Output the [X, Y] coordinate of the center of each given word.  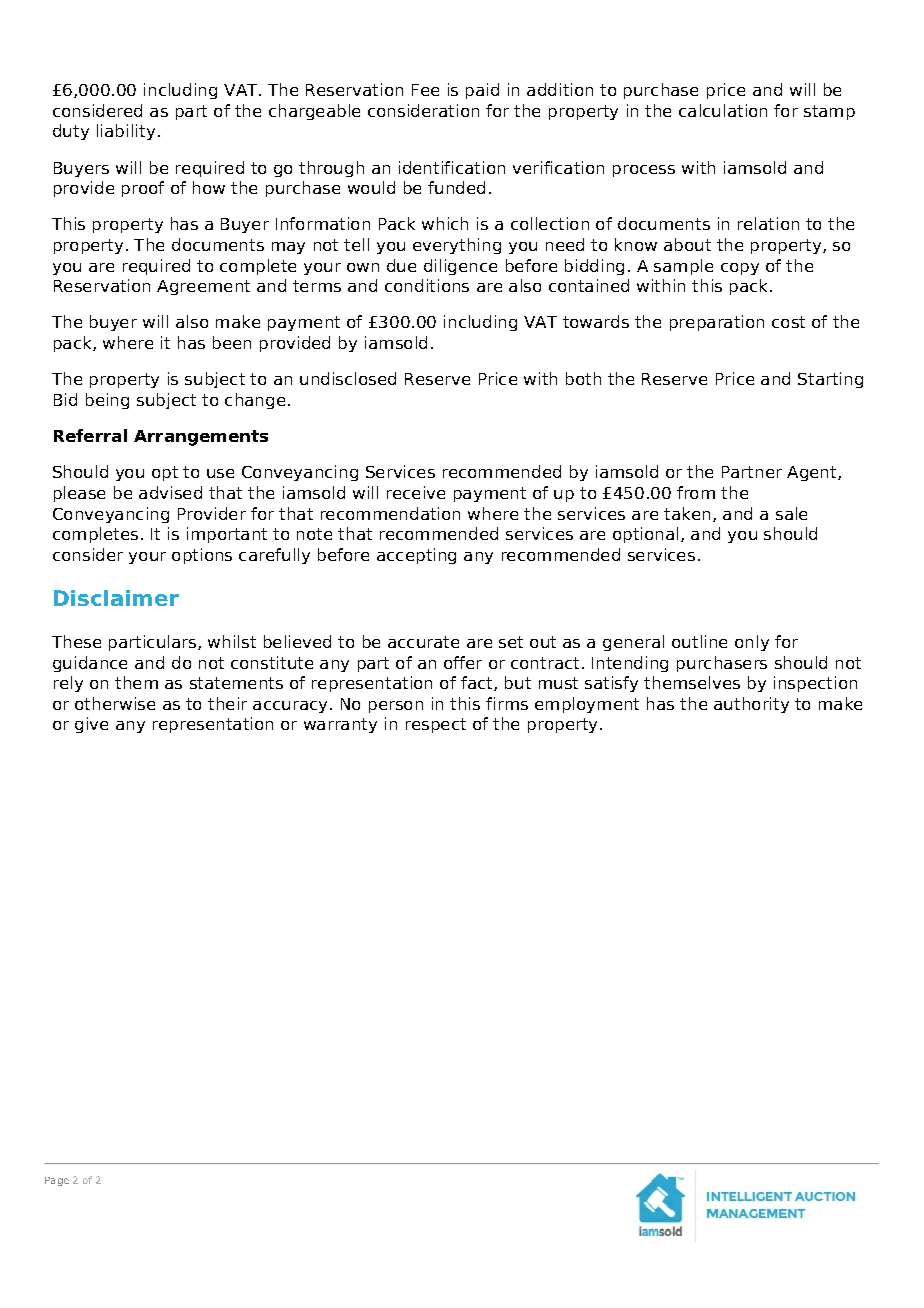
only [752, 643]
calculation [723, 110]
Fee [425, 90]
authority [751, 705]
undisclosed [348, 378]
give [91, 725]
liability [126, 132]
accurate [423, 642]
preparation [717, 323]
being [107, 401]
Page [57, 1181]
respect [436, 725]
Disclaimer [116, 598]
